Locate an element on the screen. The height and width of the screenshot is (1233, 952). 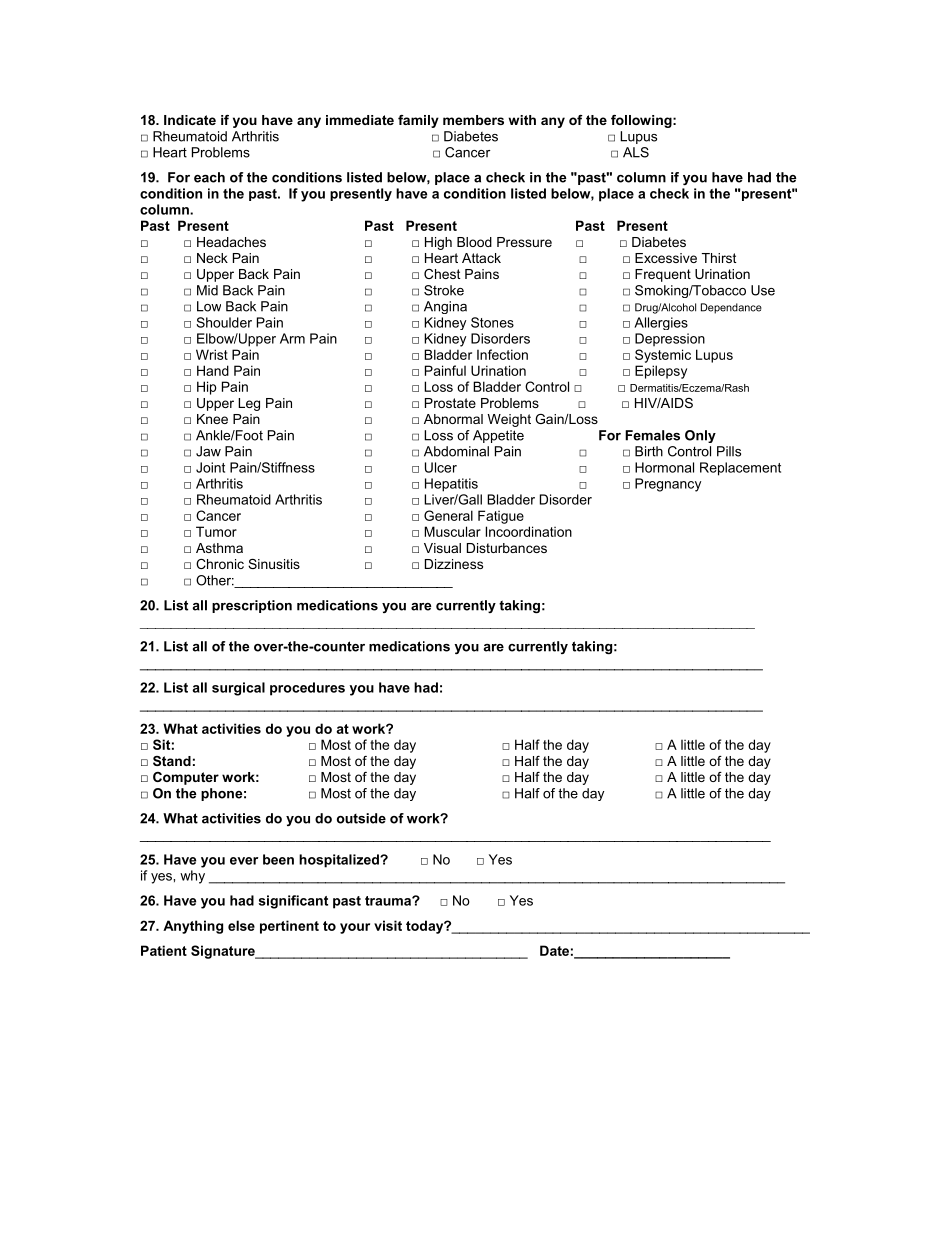
surgical is located at coordinates (238, 689).
